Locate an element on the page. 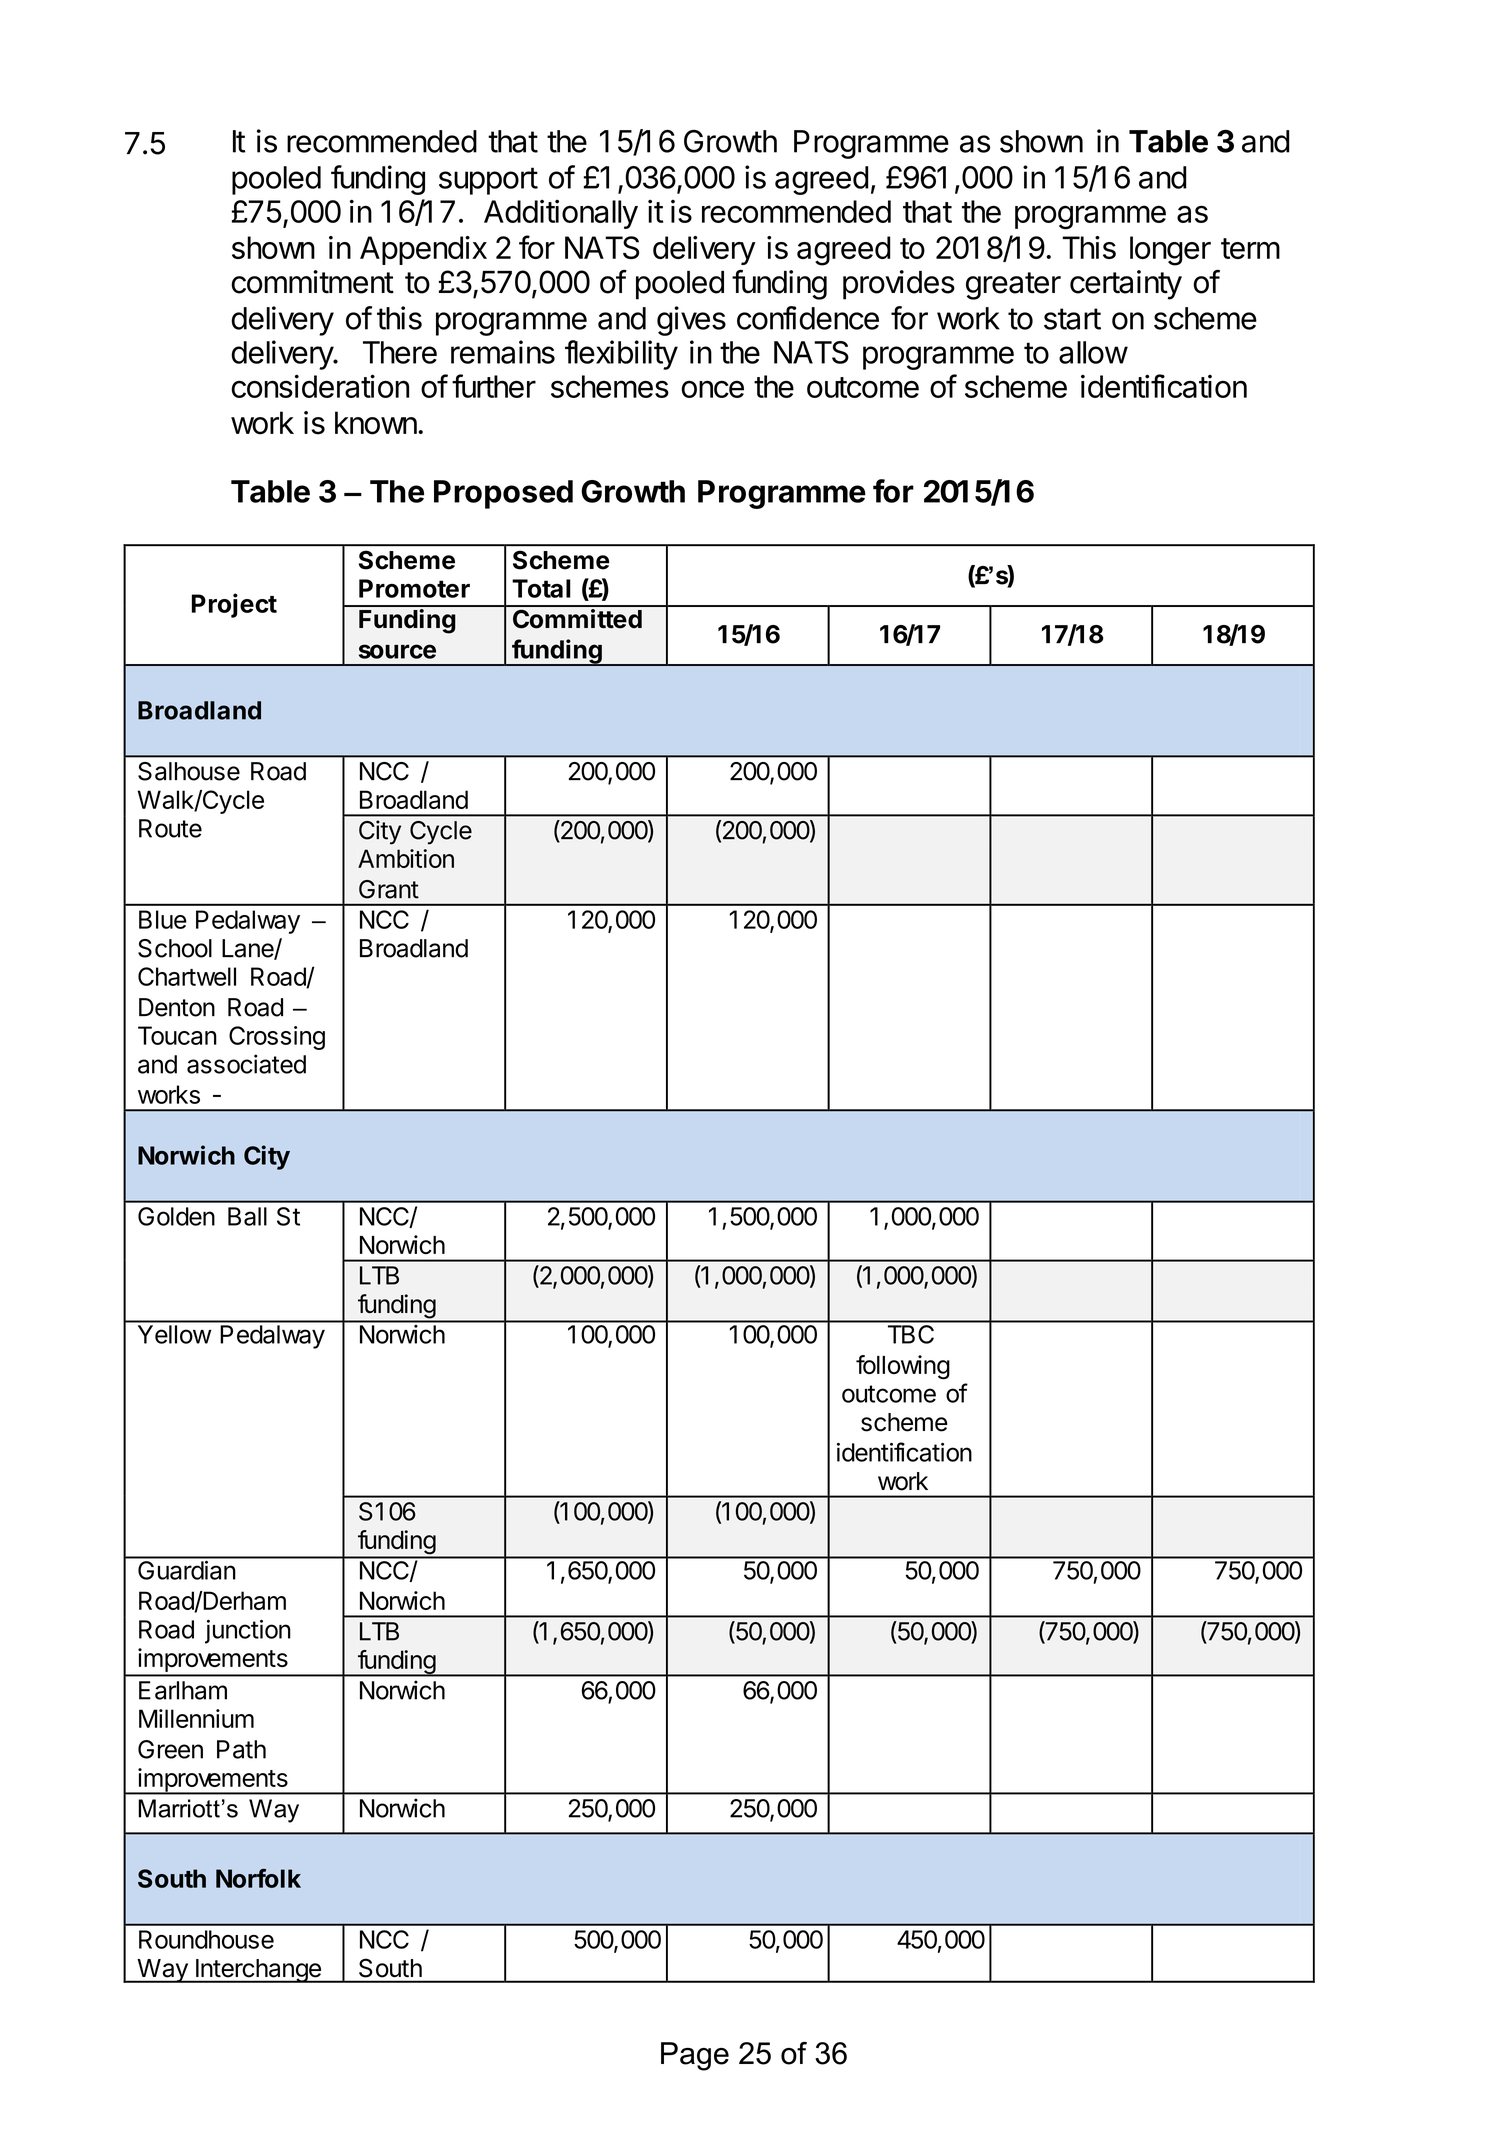  Ambition is located at coordinates (406, 858).
